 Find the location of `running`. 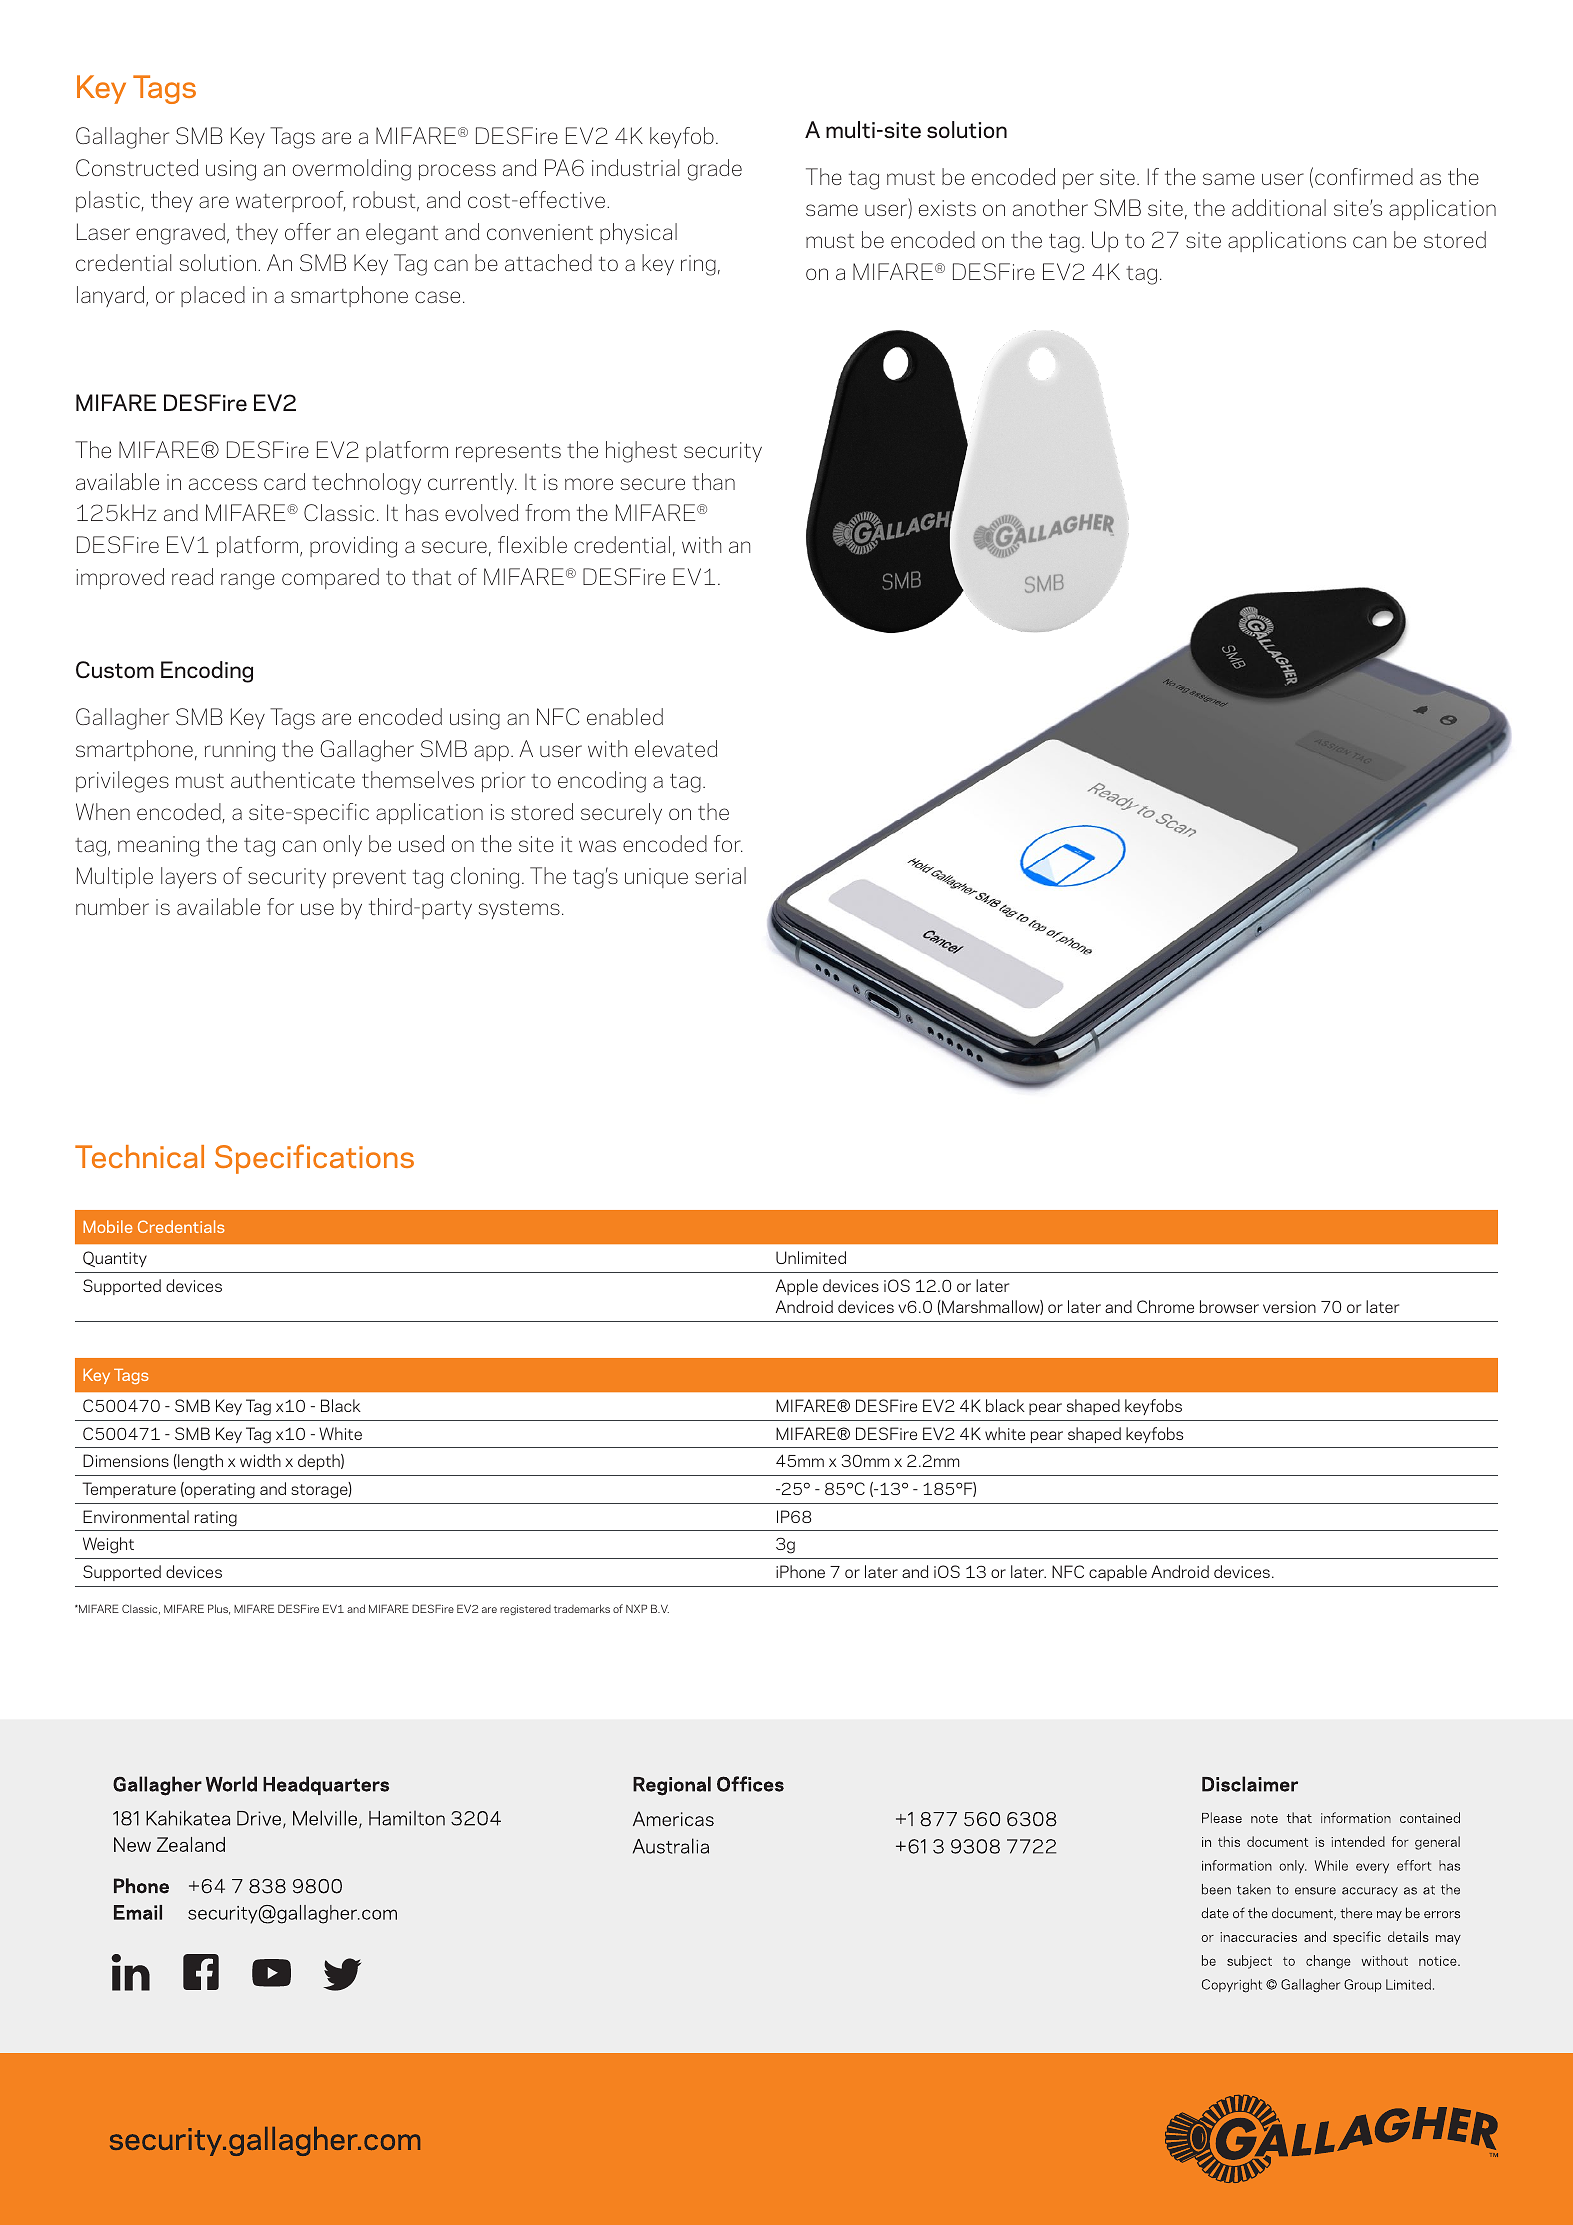

running is located at coordinates (240, 751).
